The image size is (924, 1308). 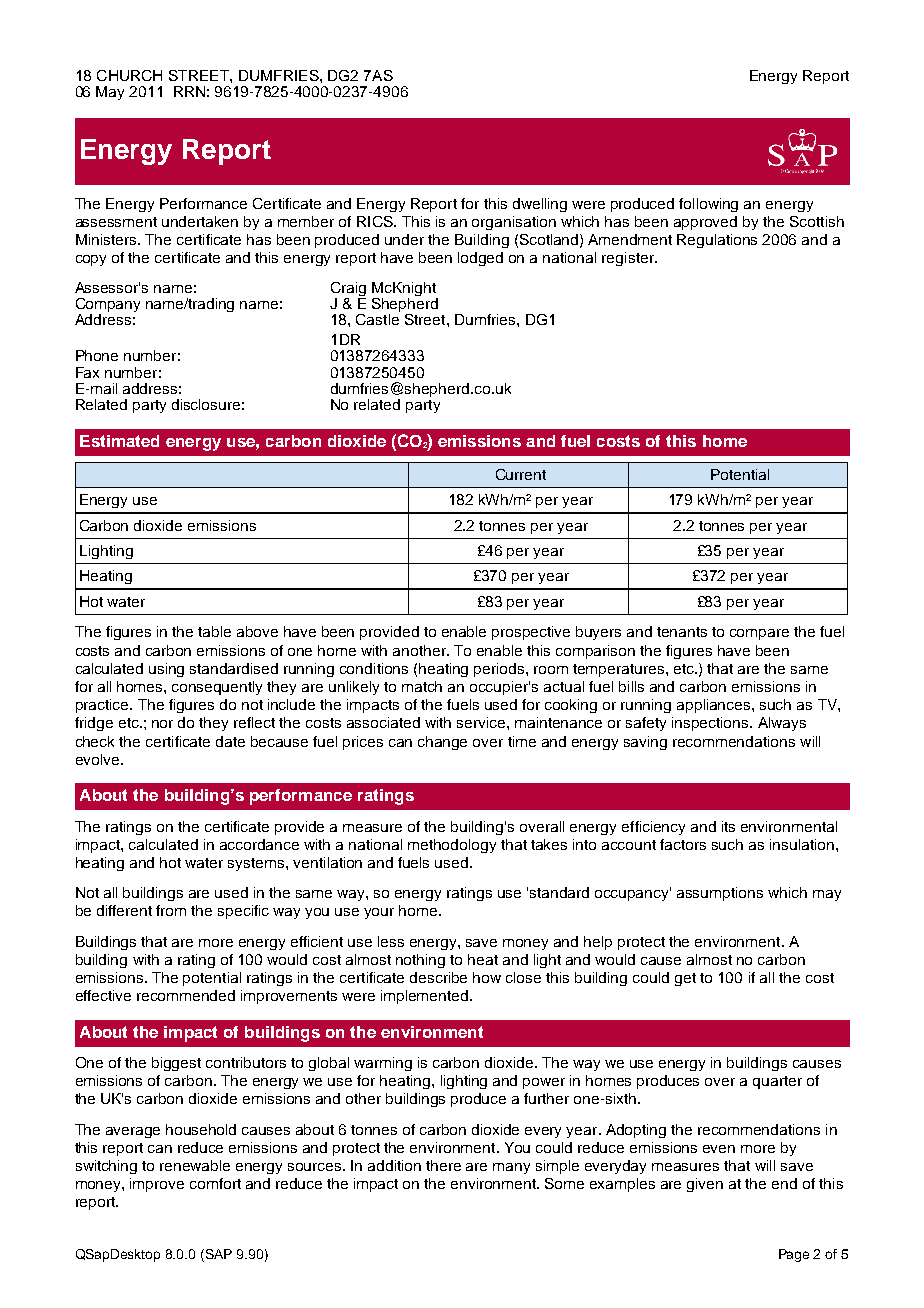 What do you see at coordinates (717, 241) in the screenshot?
I see `Regulations` at bounding box center [717, 241].
